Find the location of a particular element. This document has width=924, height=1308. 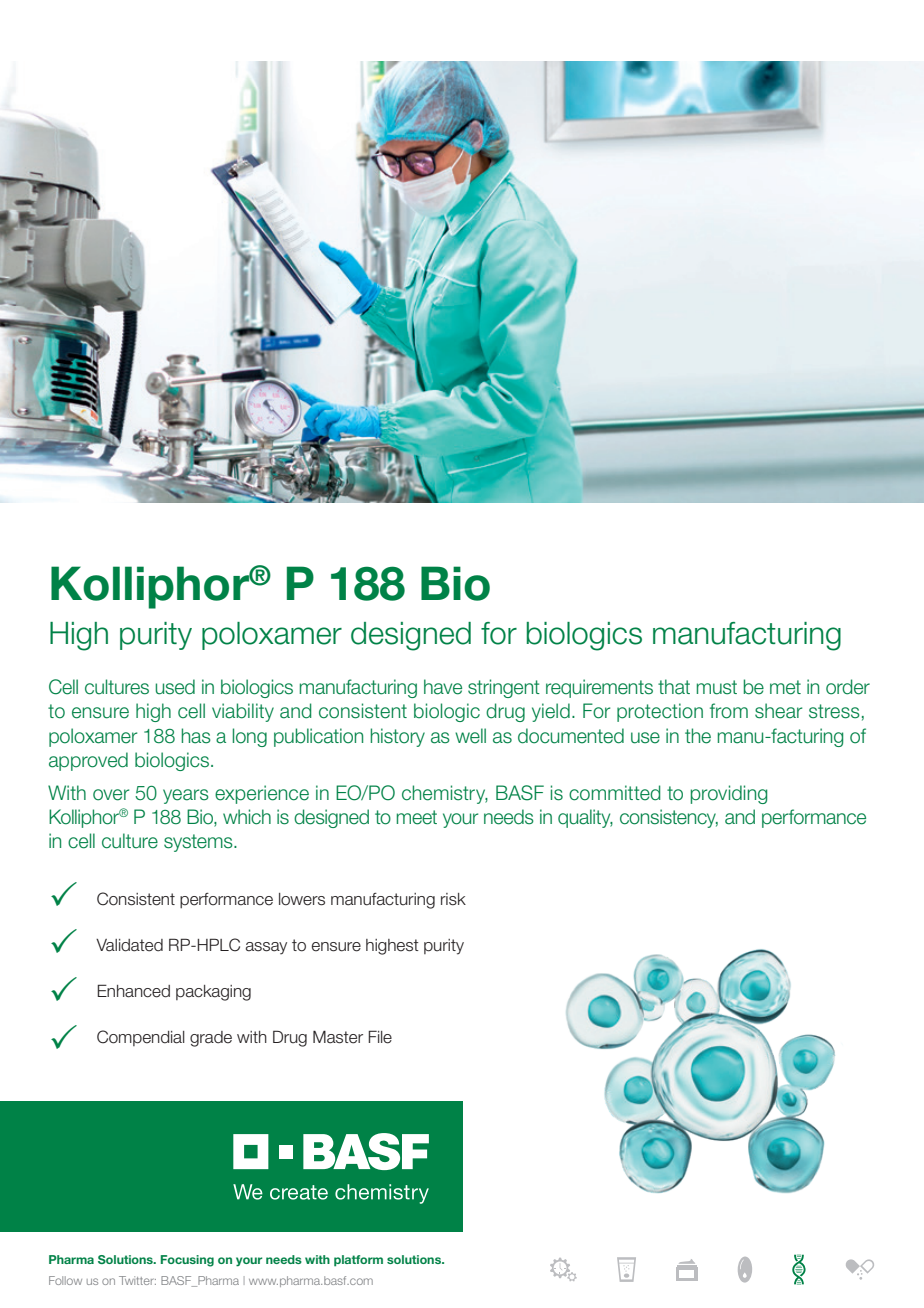

Master is located at coordinates (338, 1037).
